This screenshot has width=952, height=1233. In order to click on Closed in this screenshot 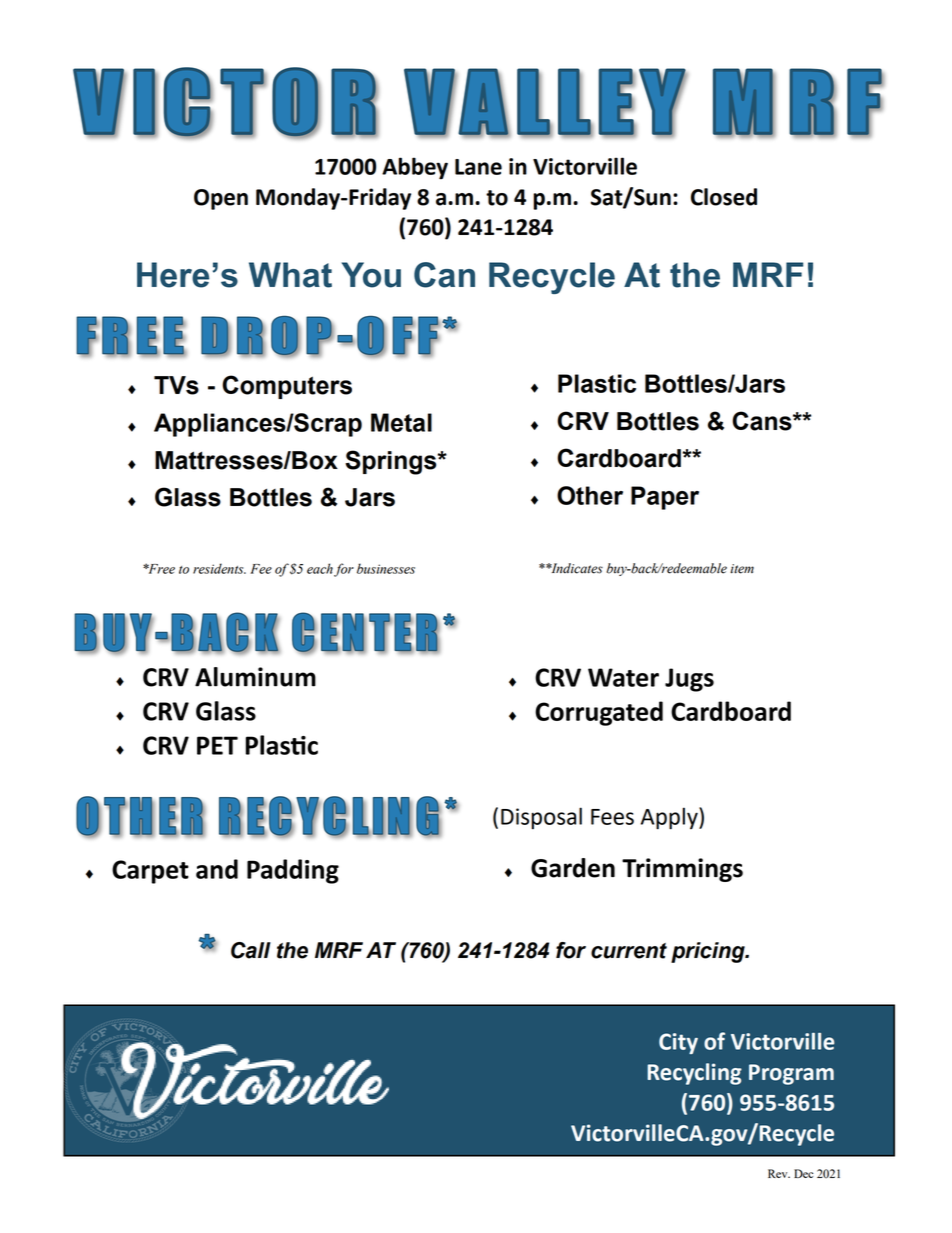, I will do `click(724, 197)`.
